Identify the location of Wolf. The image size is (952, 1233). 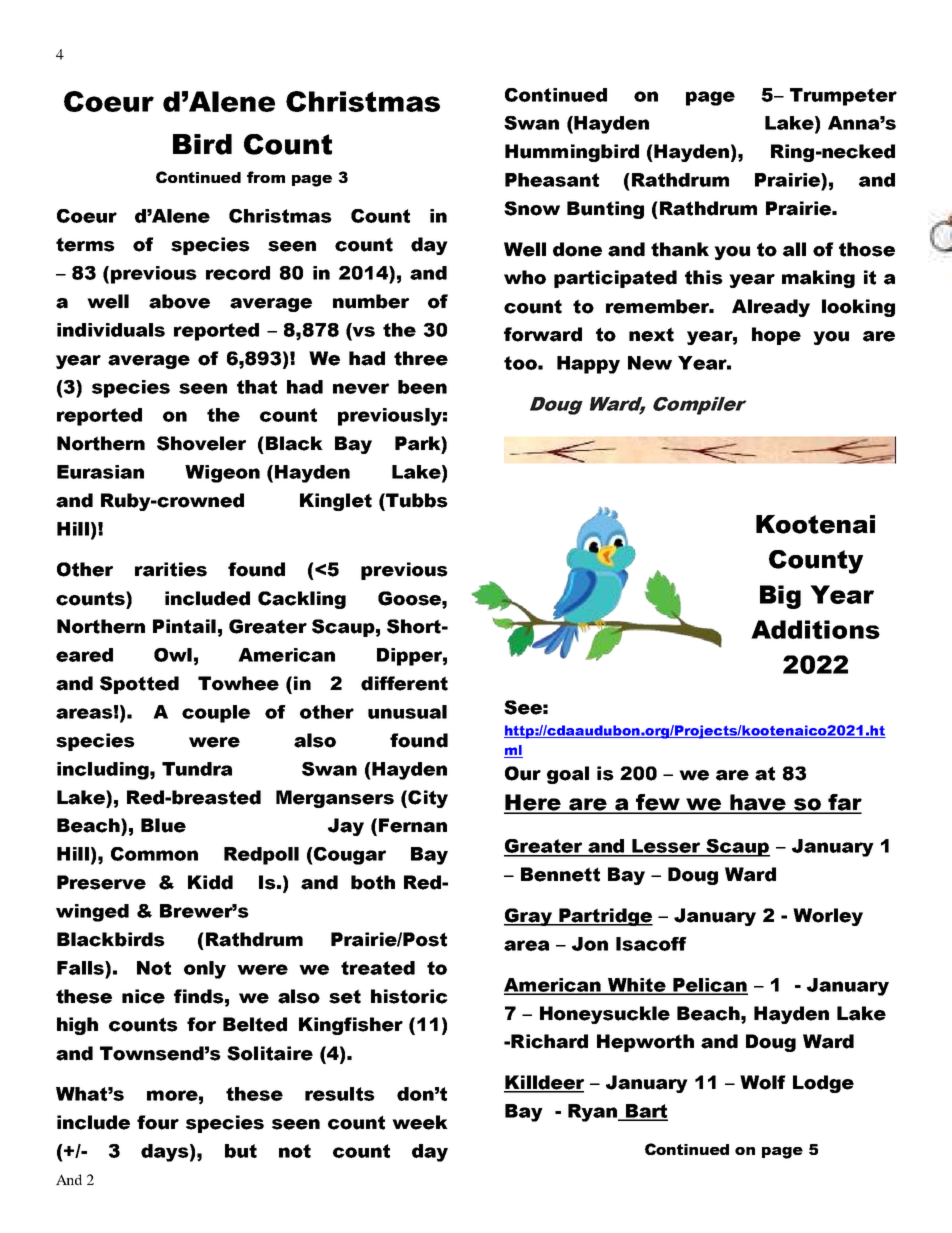
(763, 1082).
